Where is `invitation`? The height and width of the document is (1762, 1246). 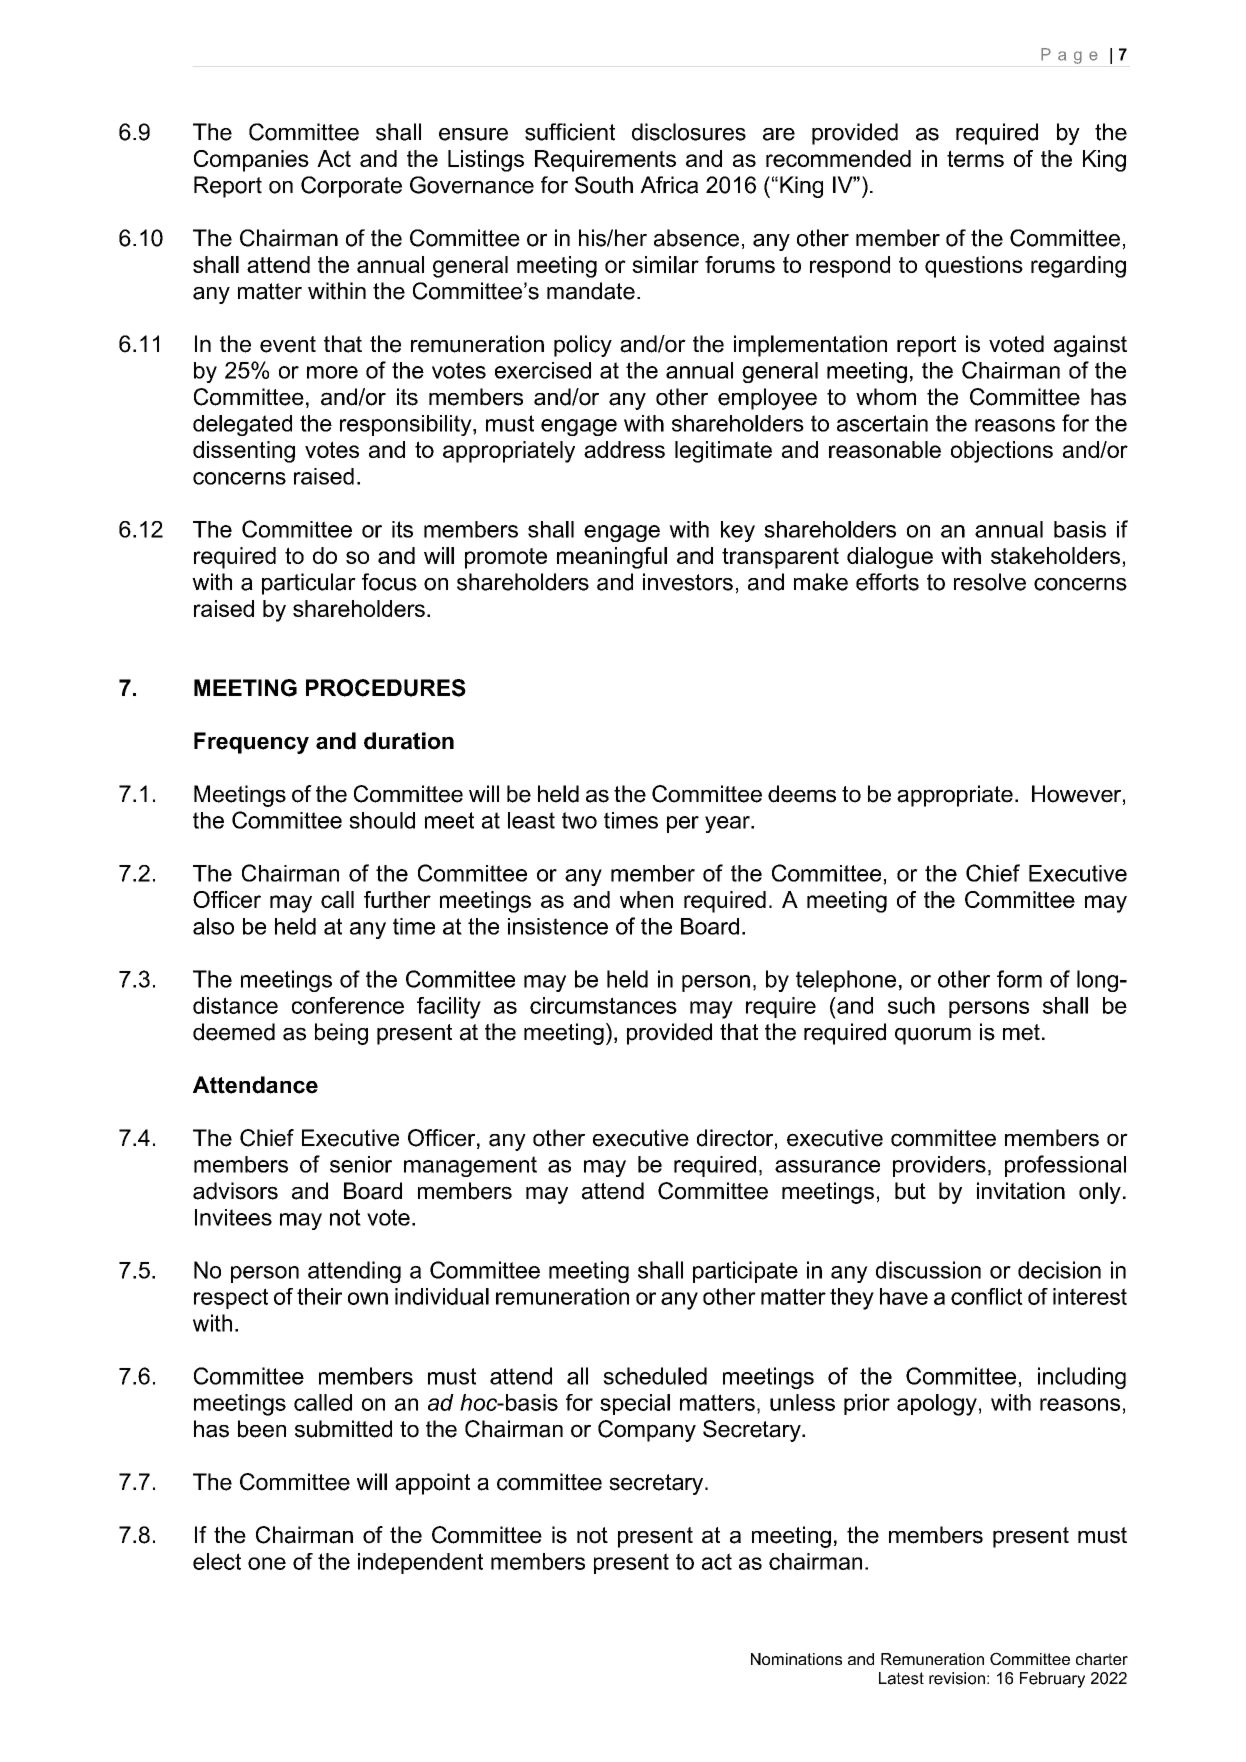 invitation is located at coordinates (1021, 1191).
